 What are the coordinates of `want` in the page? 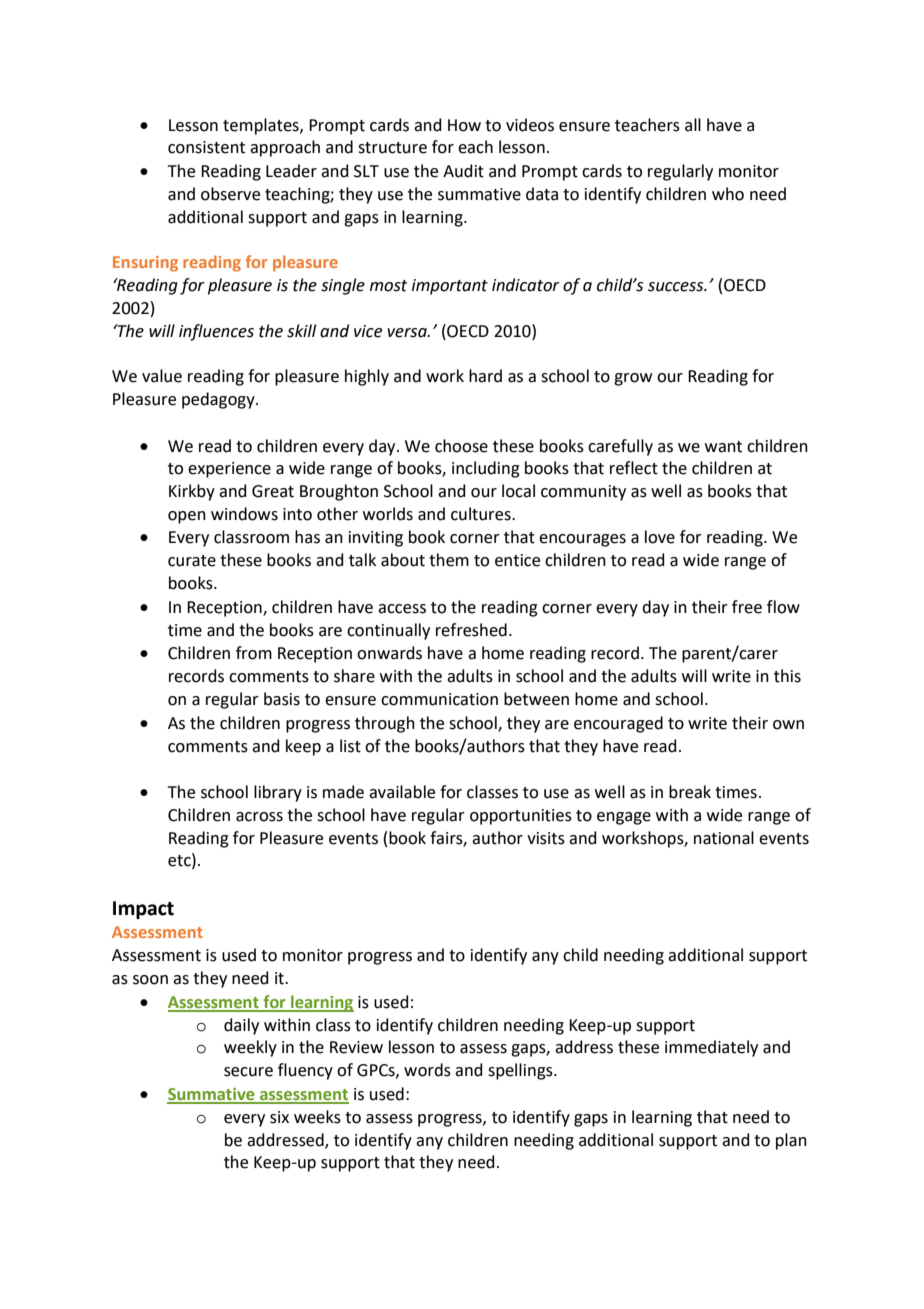 It's located at (723, 447).
